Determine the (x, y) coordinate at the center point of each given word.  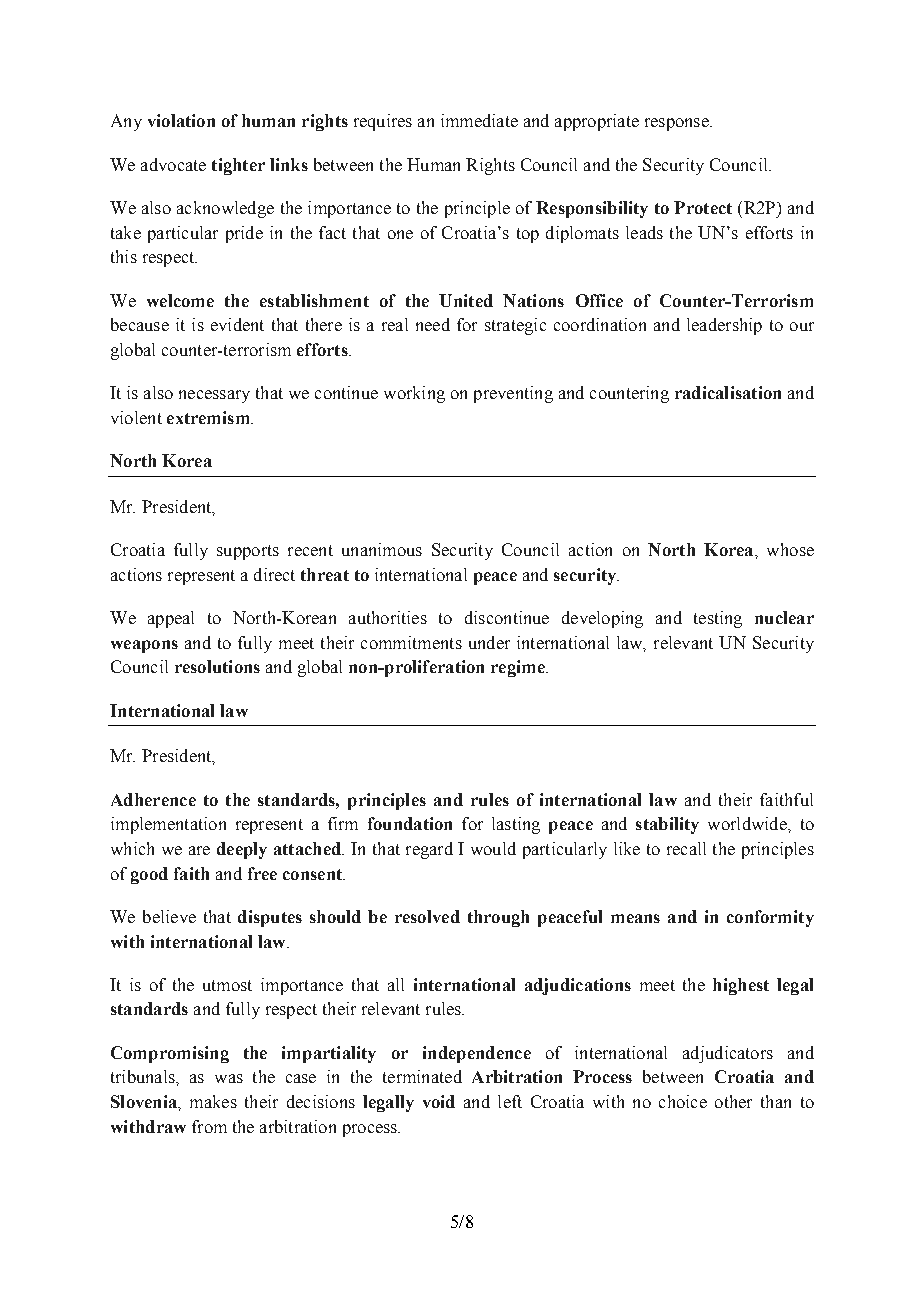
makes (213, 1101)
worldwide (748, 823)
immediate (479, 120)
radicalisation (728, 392)
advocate (173, 164)
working (414, 394)
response (678, 124)
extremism (209, 417)
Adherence (153, 799)
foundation (410, 823)
